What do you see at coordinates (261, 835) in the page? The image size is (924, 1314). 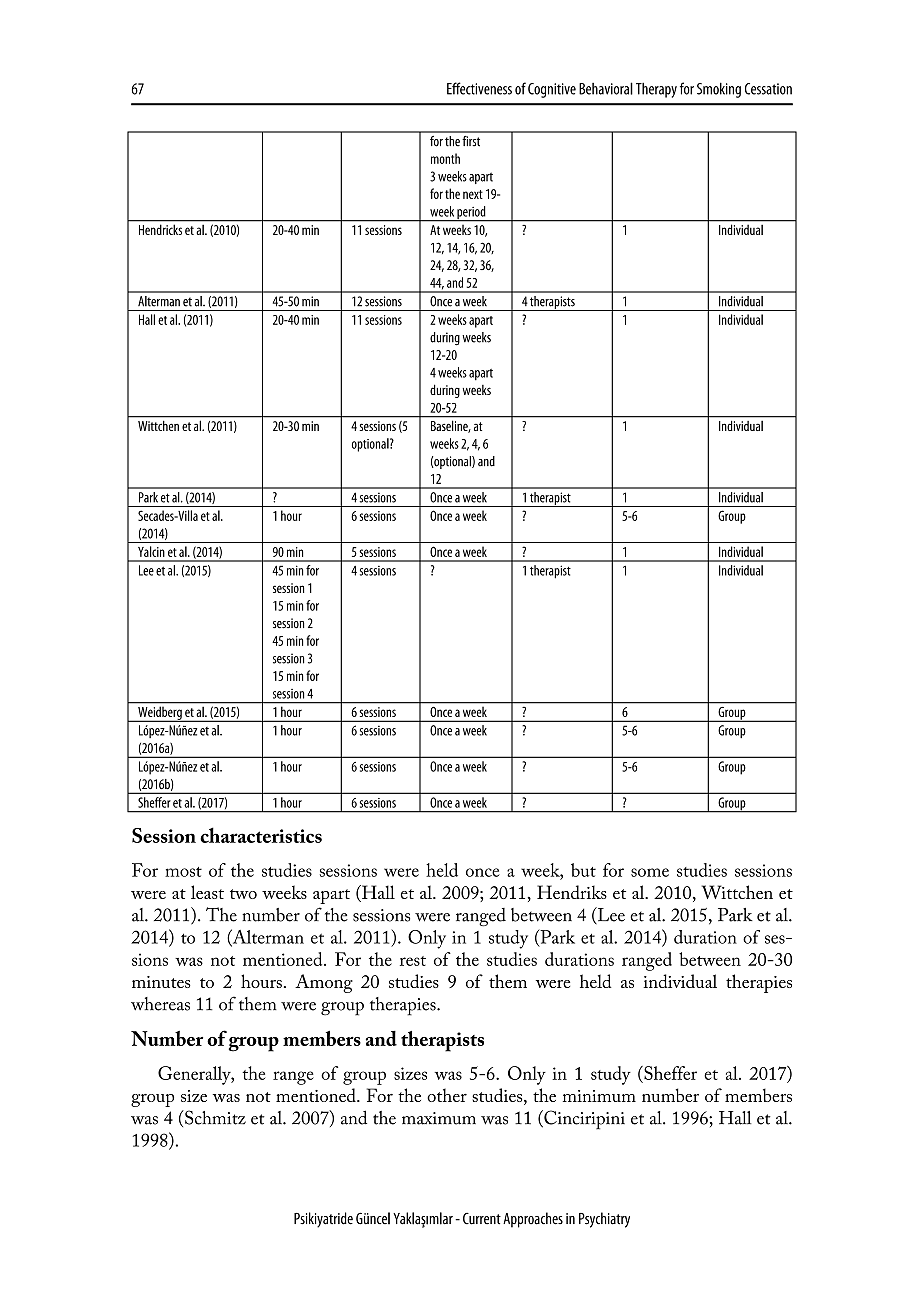 I see `characteristics` at bounding box center [261, 835].
